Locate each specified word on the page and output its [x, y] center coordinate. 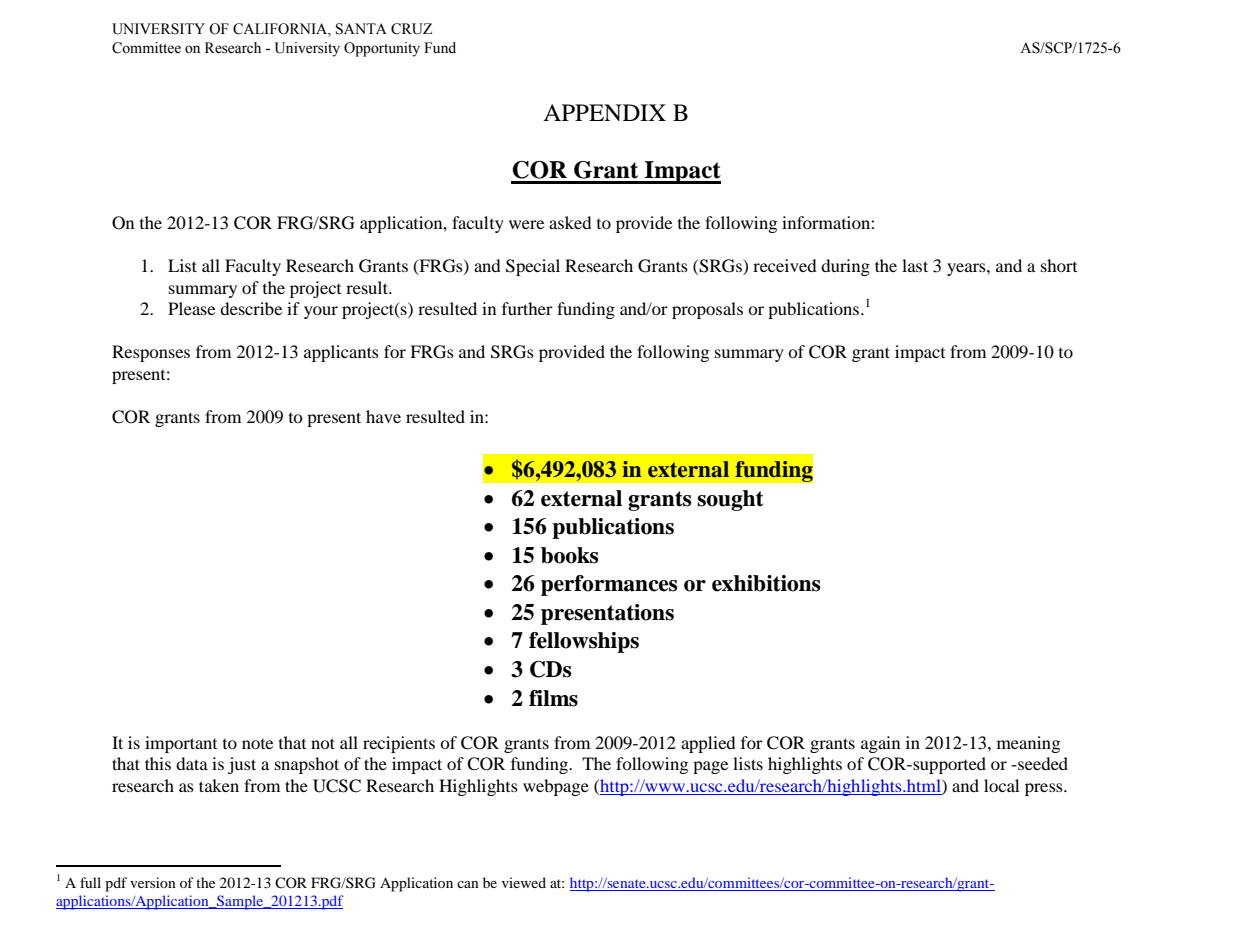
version [153, 882]
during [845, 267]
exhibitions [766, 583]
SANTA [361, 29]
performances [609, 585]
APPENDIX [604, 112]
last [915, 265]
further [527, 308]
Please [191, 308]
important [181, 744]
